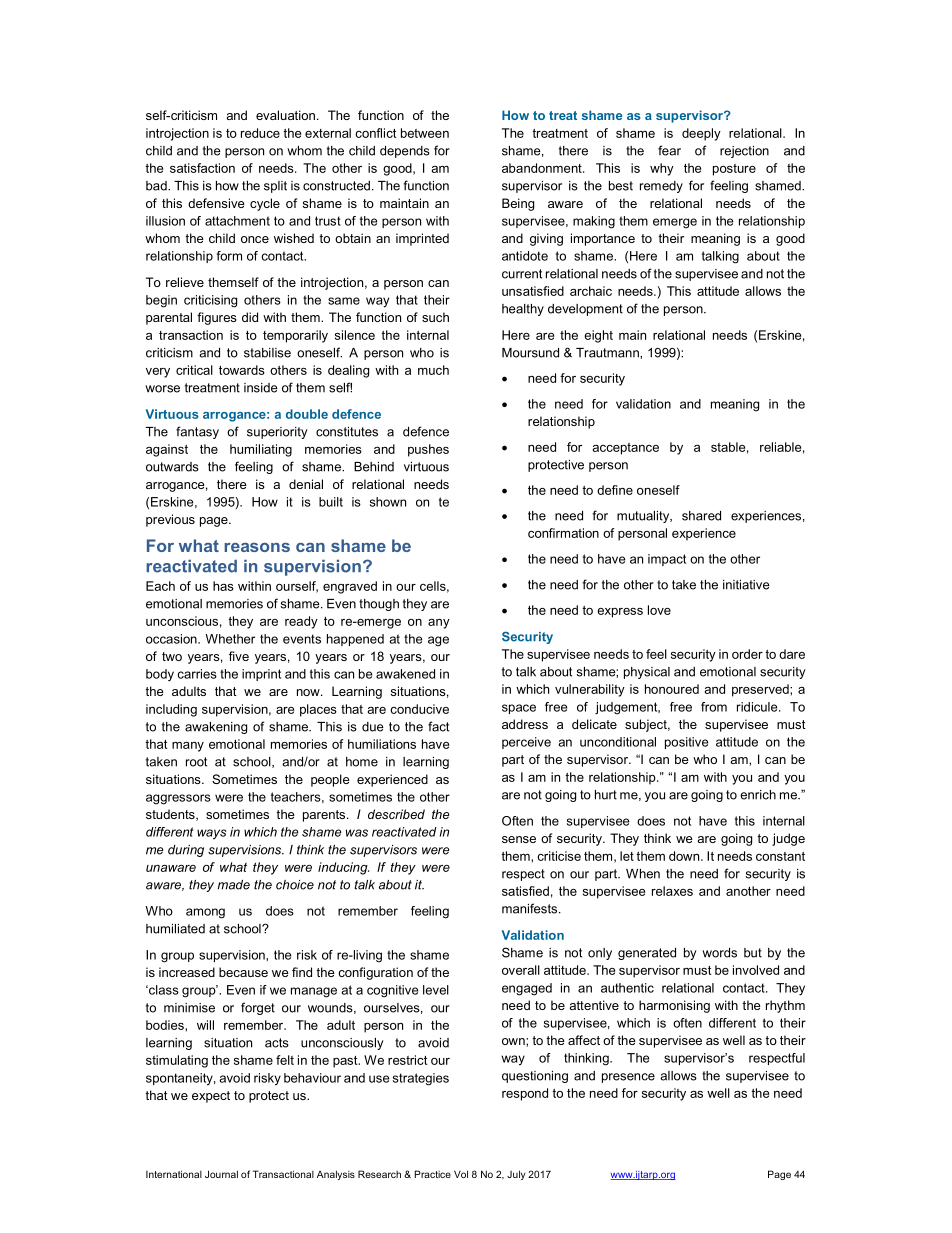  What do you see at coordinates (405, 674) in the screenshot?
I see `awakened` at bounding box center [405, 674].
